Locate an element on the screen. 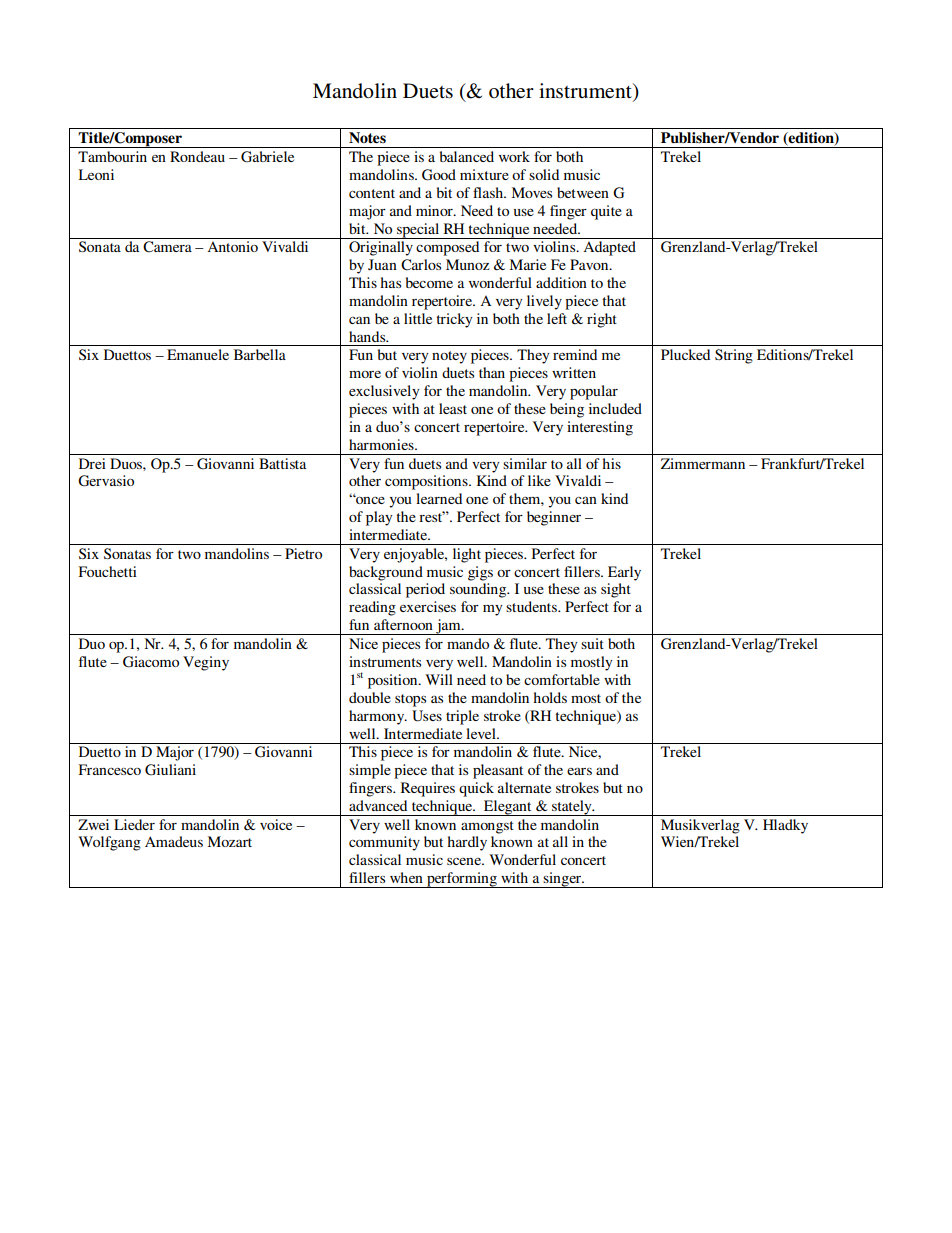 The width and height of the screenshot is (952, 1233). suit is located at coordinates (592, 643).
